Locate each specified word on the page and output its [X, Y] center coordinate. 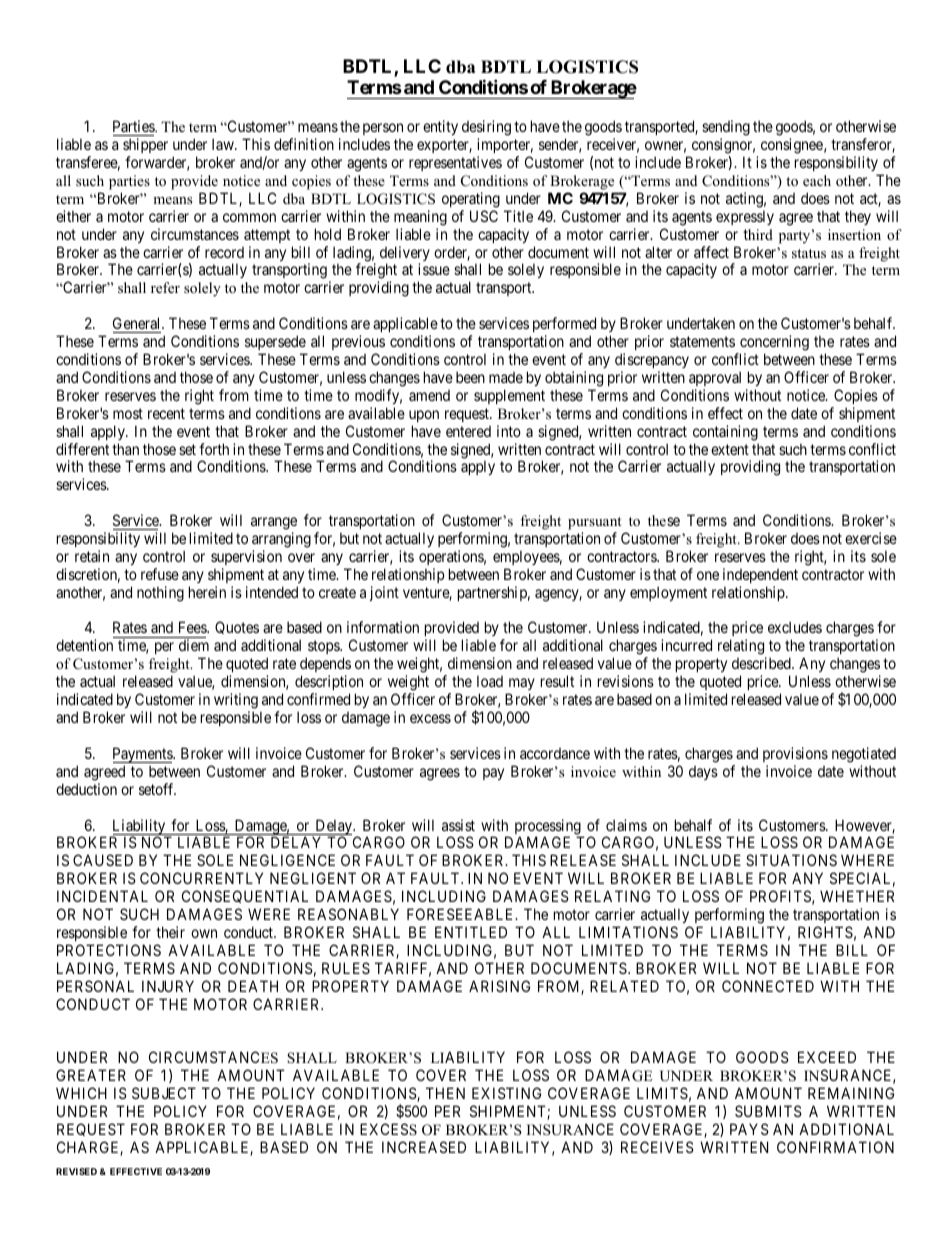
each [817, 180]
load [490, 681]
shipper [145, 145]
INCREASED [424, 1147]
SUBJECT [164, 1093]
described [762, 663]
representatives [455, 163]
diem [194, 645]
